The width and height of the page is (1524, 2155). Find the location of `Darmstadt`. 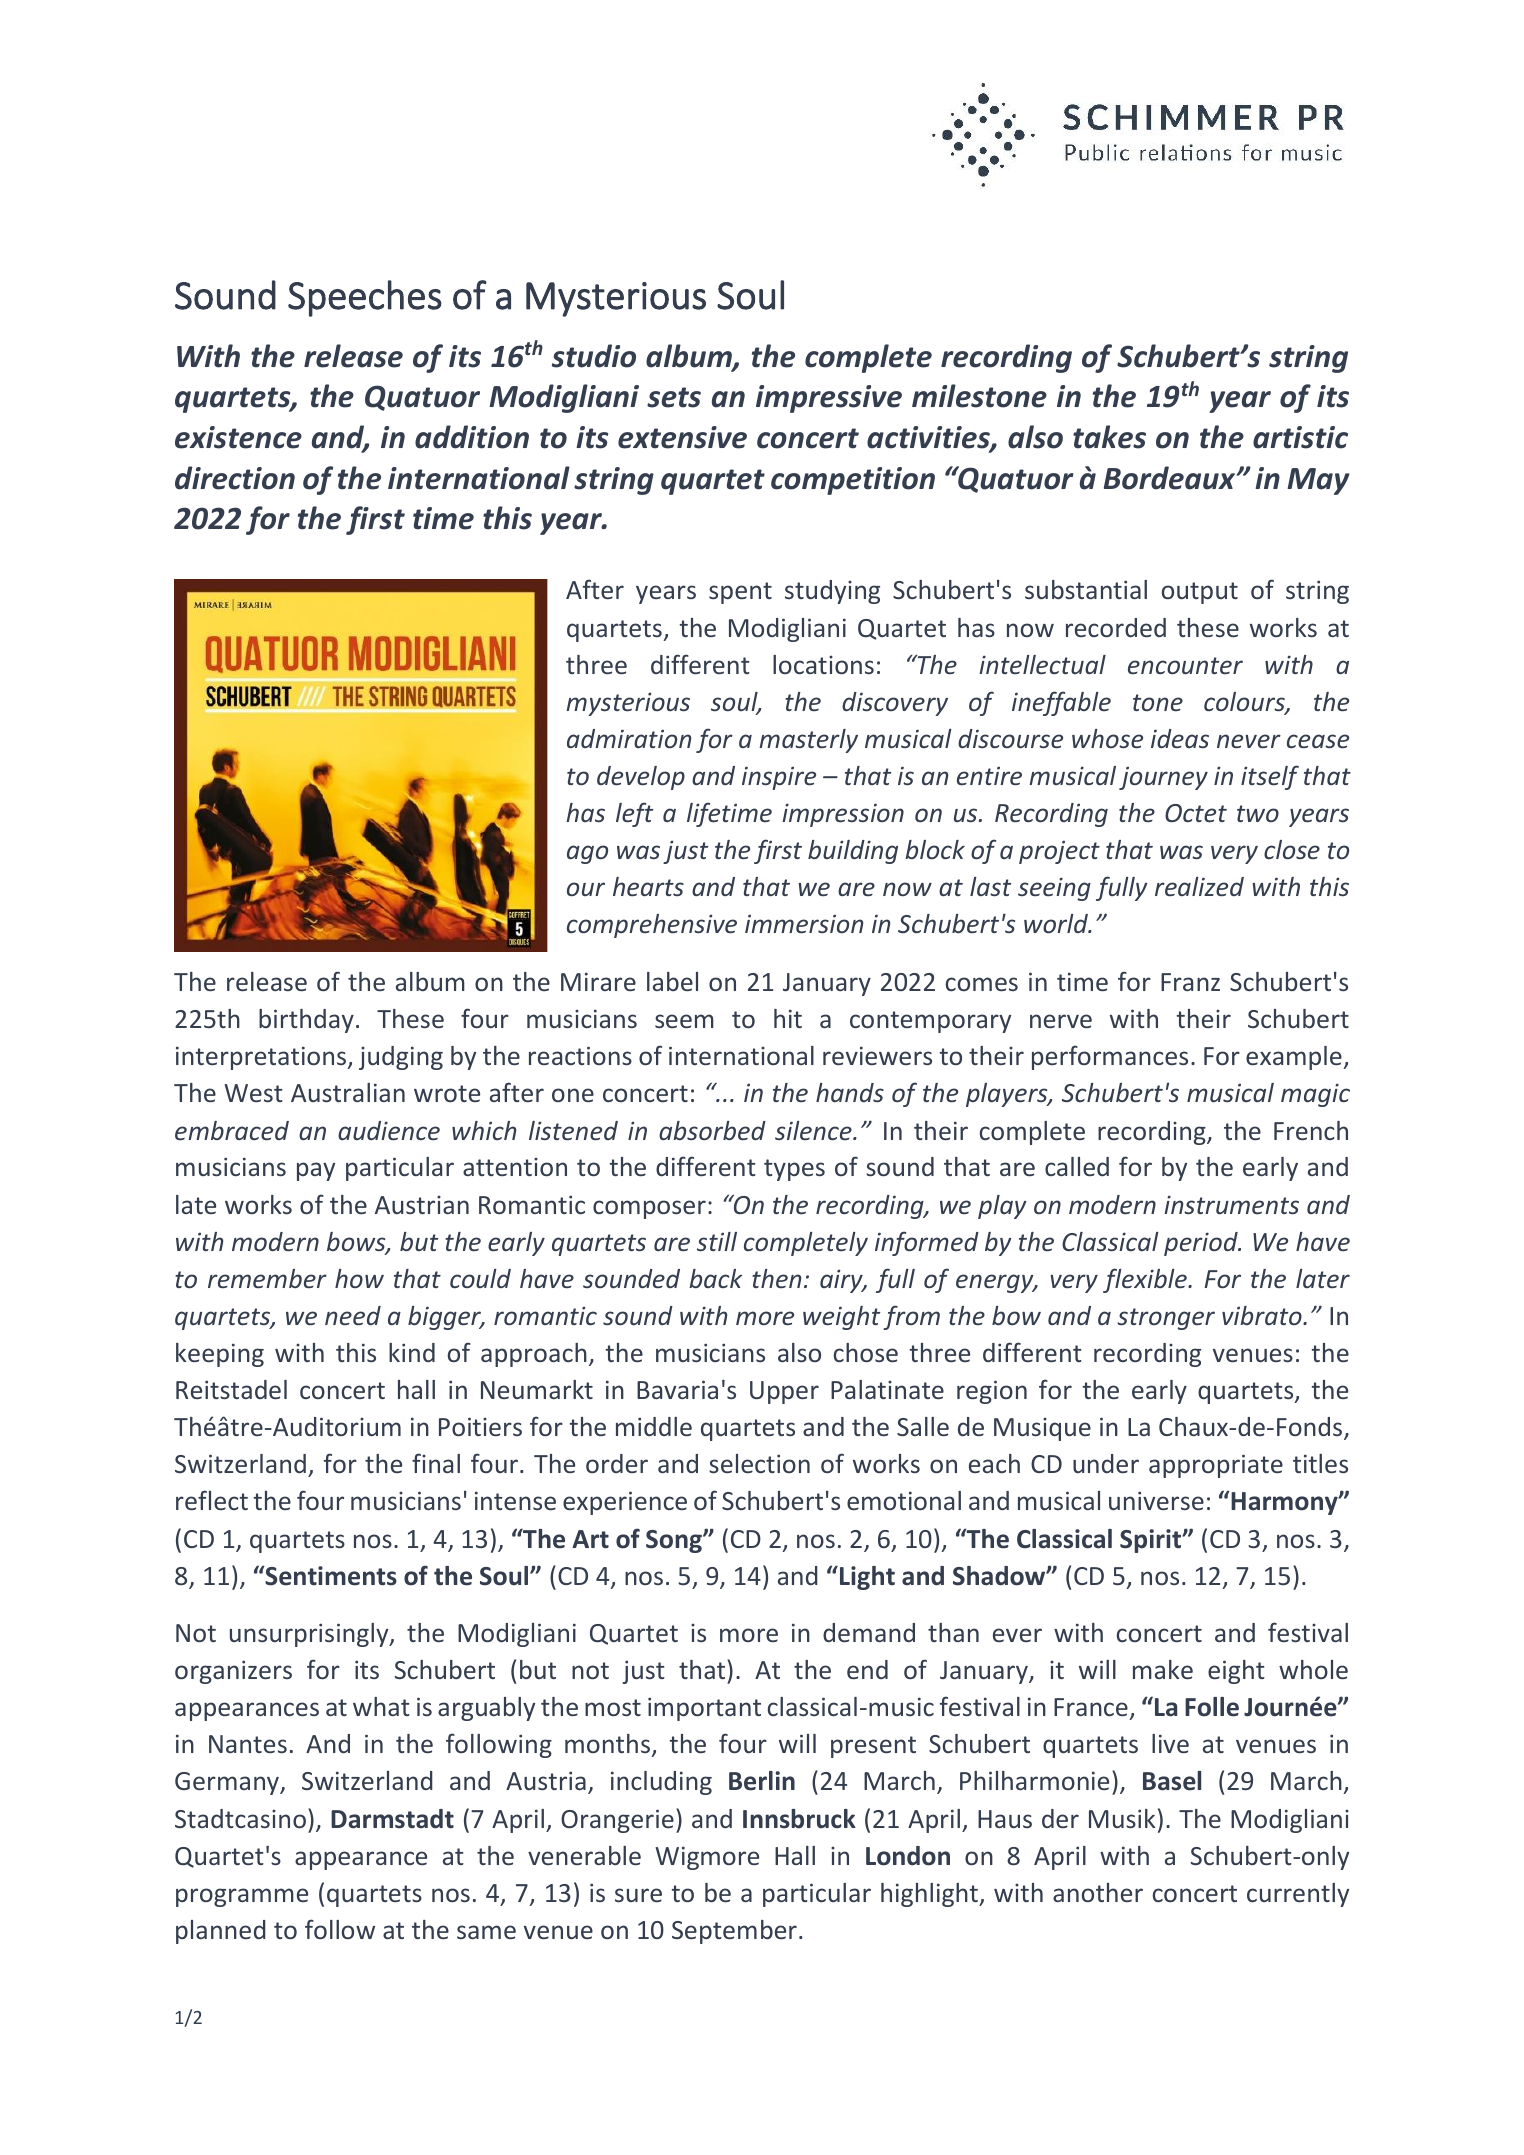

Darmstadt is located at coordinates (392, 1819).
